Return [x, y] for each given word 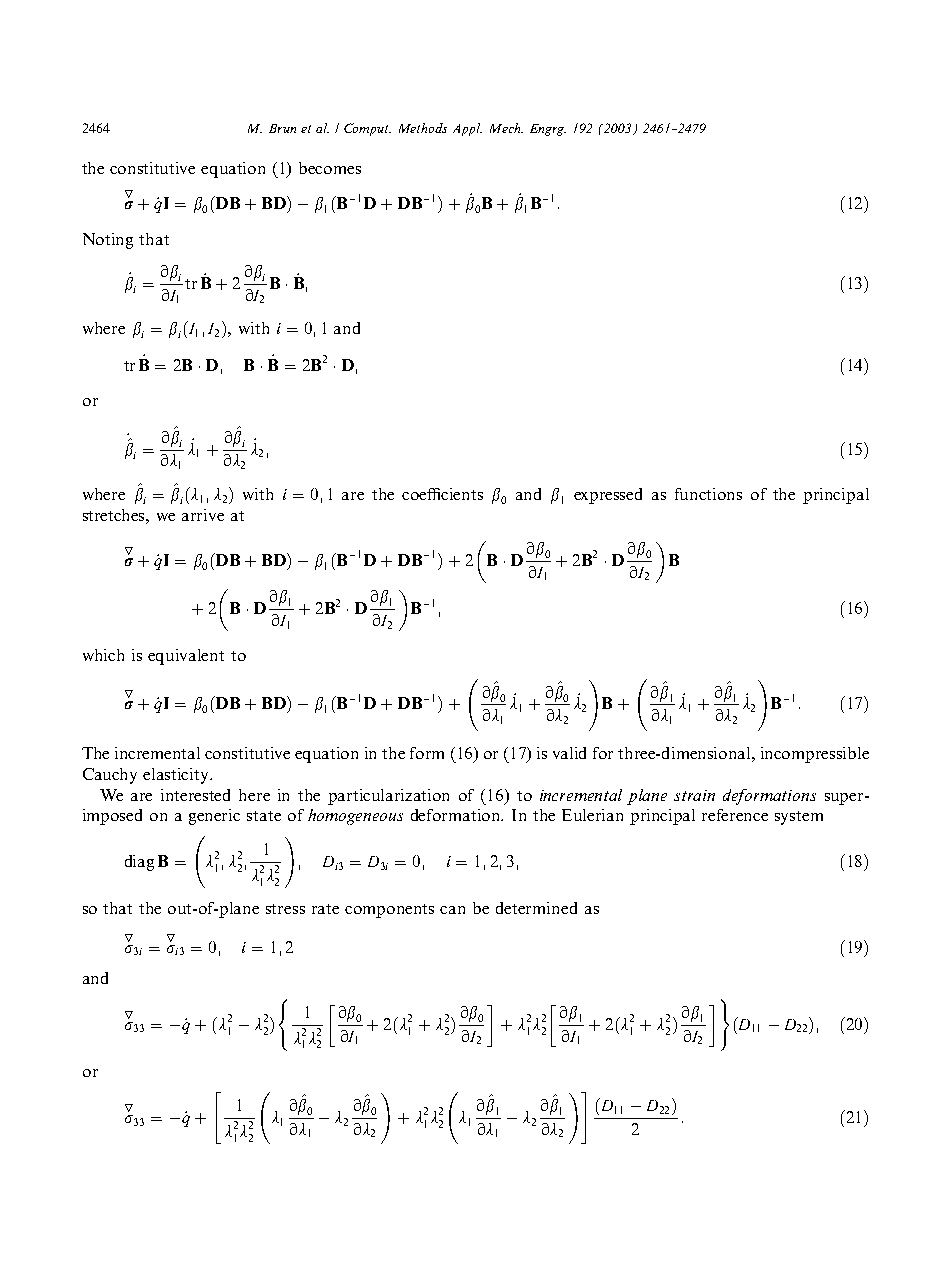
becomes [330, 168]
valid [569, 753]
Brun [282, 128]
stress [285, 909]
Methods [423, 128]
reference [735, 815]
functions [708, 494]
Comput [367, 129]
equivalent [186, 657]
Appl [467, 129]
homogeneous [355, 817]
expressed [608, 496]
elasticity [177, 776]
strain [694, 795]
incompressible [815, 755]
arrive [203, 515]
